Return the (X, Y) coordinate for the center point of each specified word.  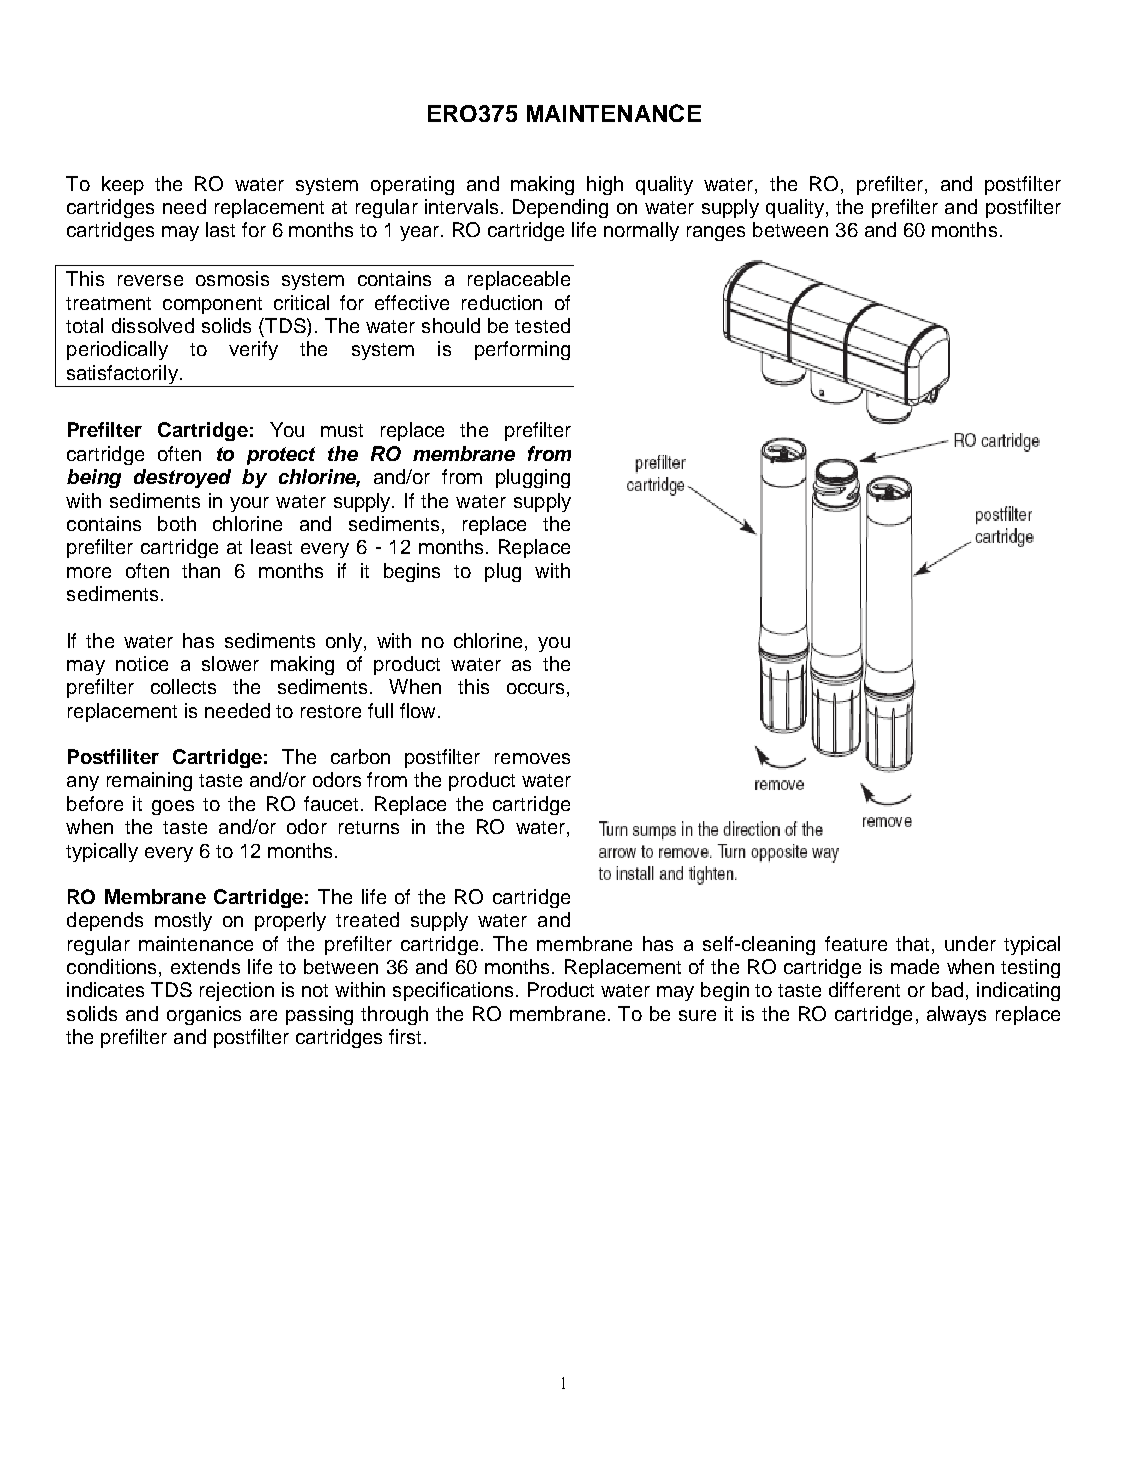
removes (532, 758)
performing (522, 350)
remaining (149, 781)
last (220, 229)
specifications (453, 991)
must (342, 430)
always (956, 1015)
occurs (535, 688)
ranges (716, 233)
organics (204, 1015)
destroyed (182, 478)
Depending (560, 208)
